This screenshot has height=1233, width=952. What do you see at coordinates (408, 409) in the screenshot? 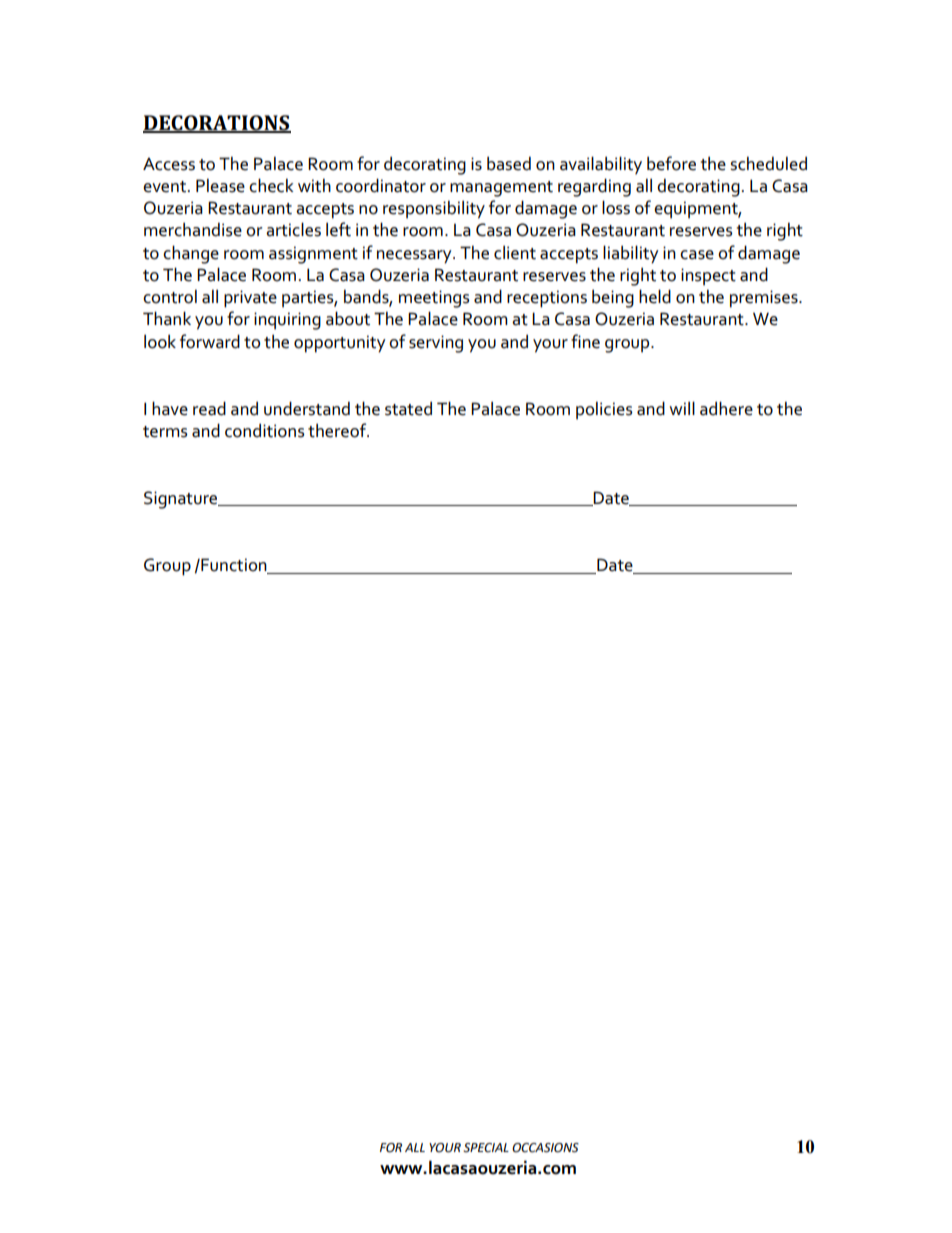
I see `stated` at bounding box center [408, 409].
